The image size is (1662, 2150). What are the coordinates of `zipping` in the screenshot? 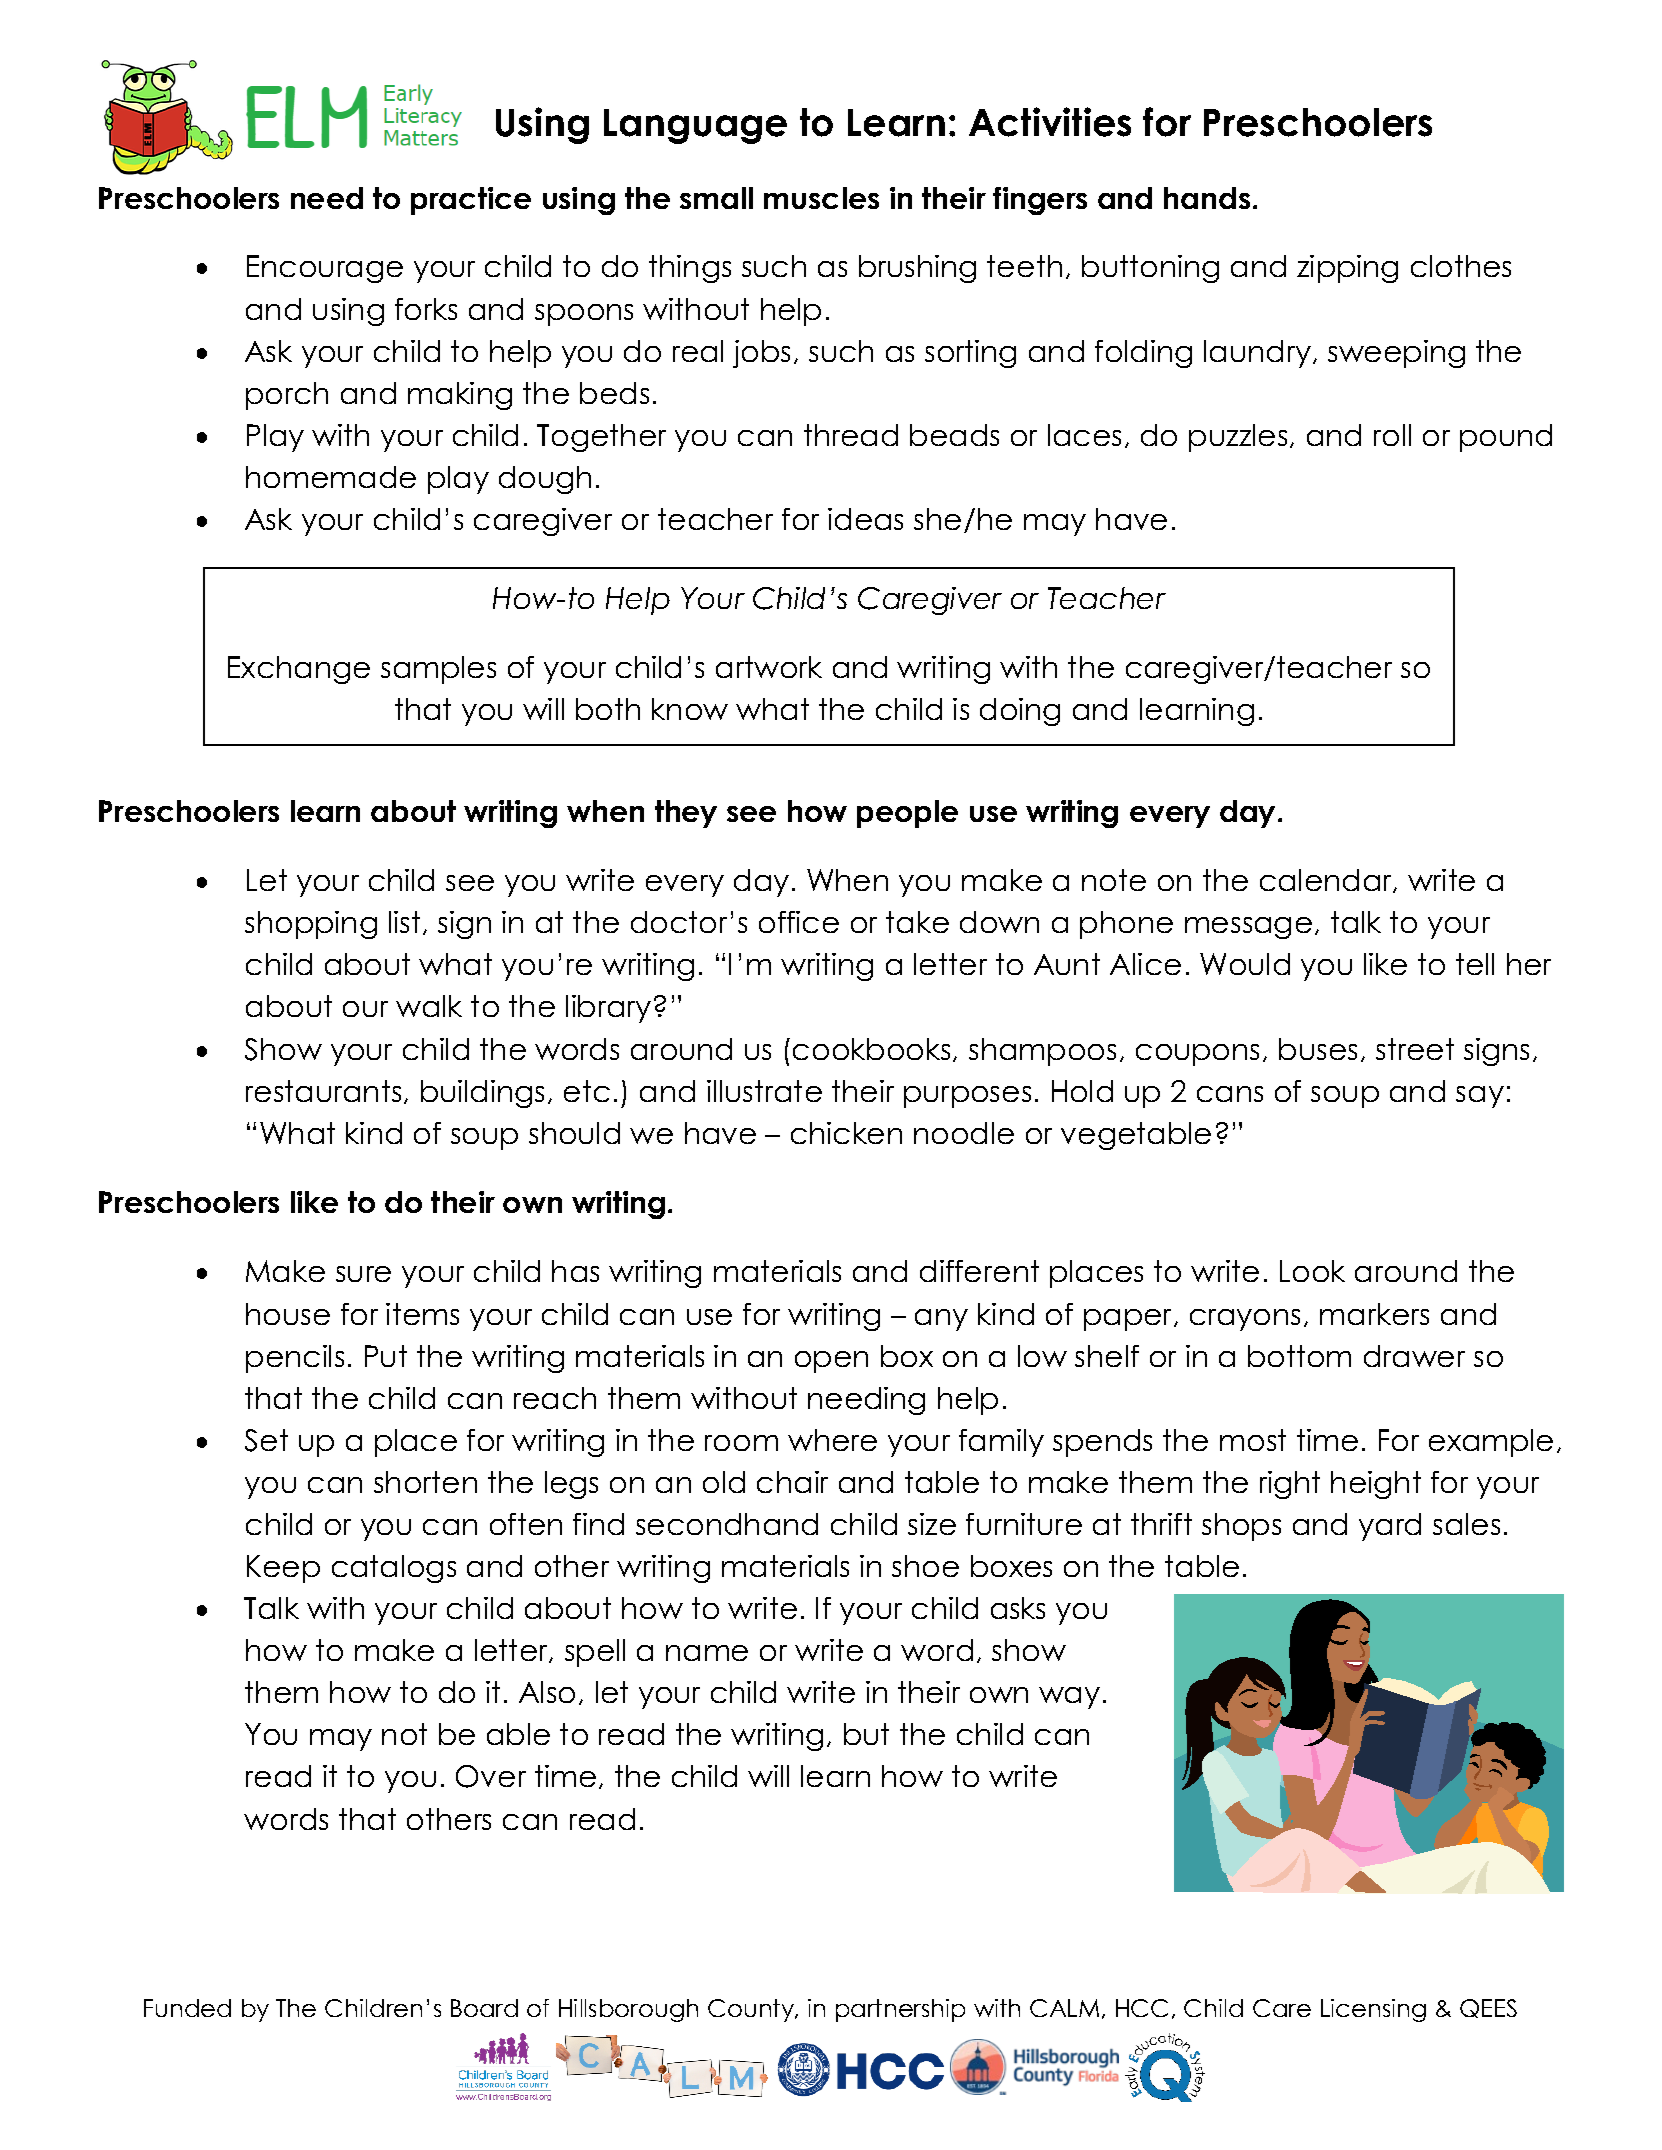 It's located at (1347, 269).
